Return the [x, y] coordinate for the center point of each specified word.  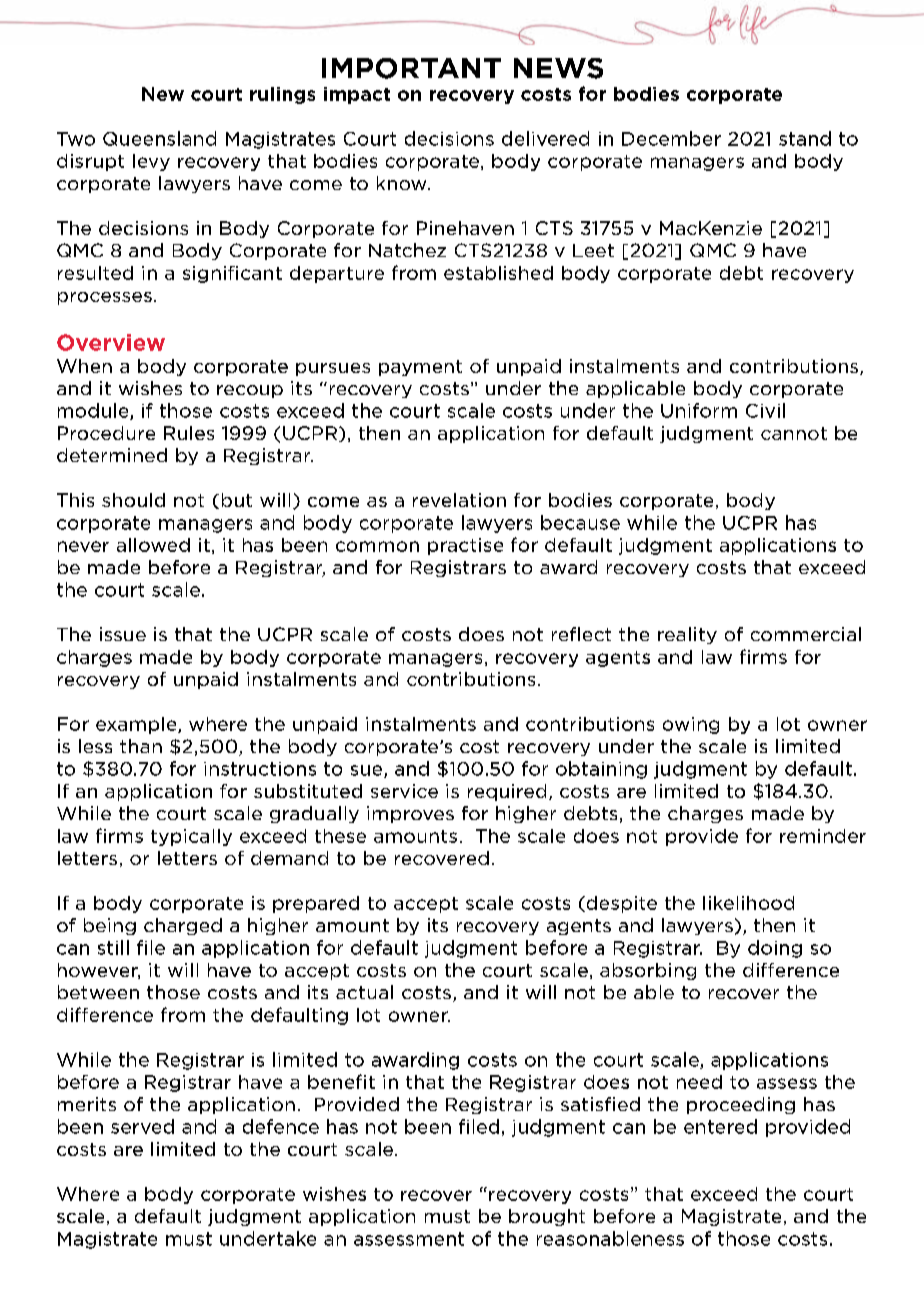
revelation [459, 500]
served [142, 1126]
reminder [823, 836]
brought [547, 1217]
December [671, 138]
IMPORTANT [411, 68]
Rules [189, 433]
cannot [794, 433]
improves [410, 814]
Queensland [159, 138]
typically [191, 837]
